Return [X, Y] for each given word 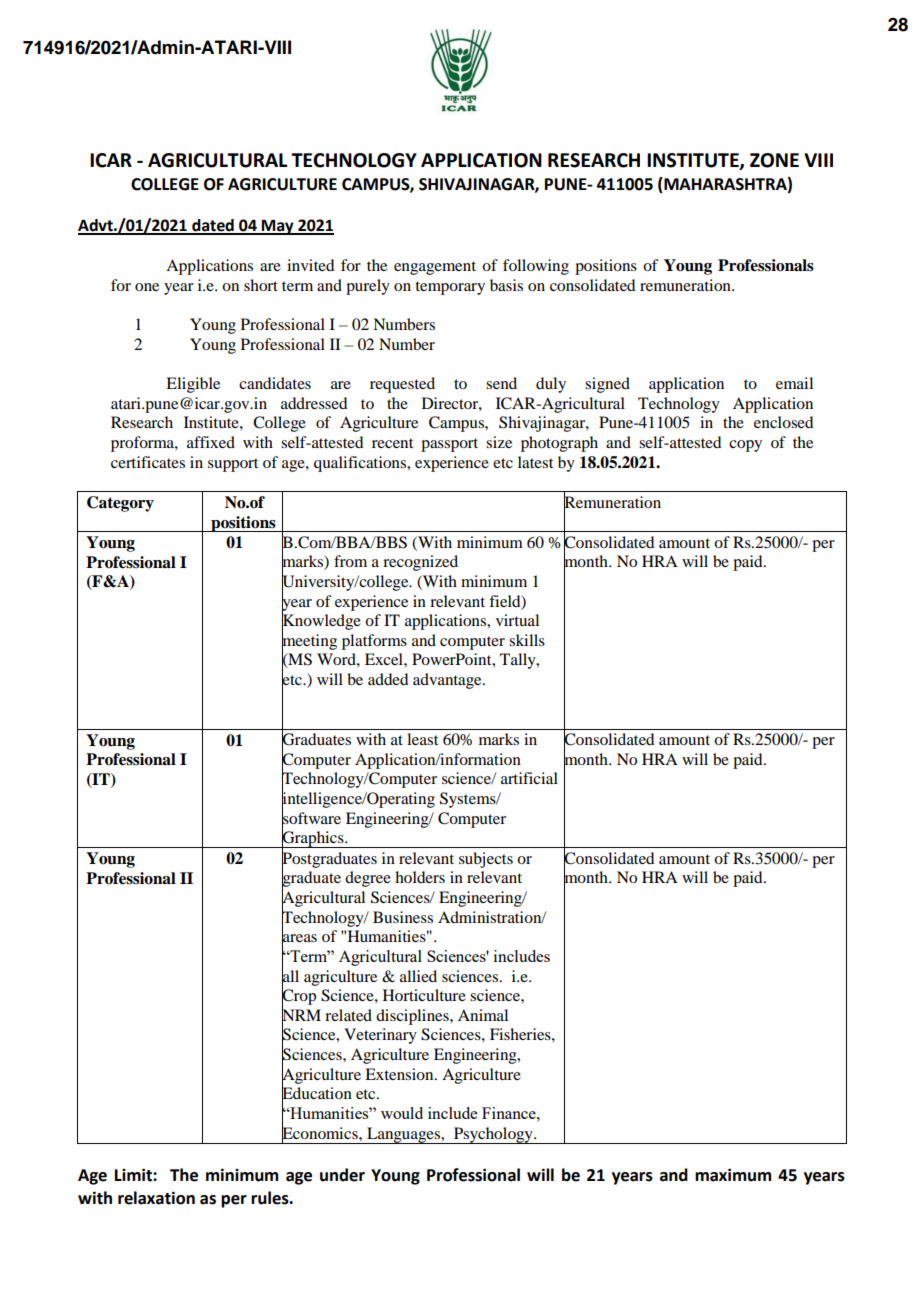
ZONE [774, 160]
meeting [309, 642]
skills [527, 640]
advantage [448, 681]
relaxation [156, 1198]
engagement [435, 268]
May [278, 227]
